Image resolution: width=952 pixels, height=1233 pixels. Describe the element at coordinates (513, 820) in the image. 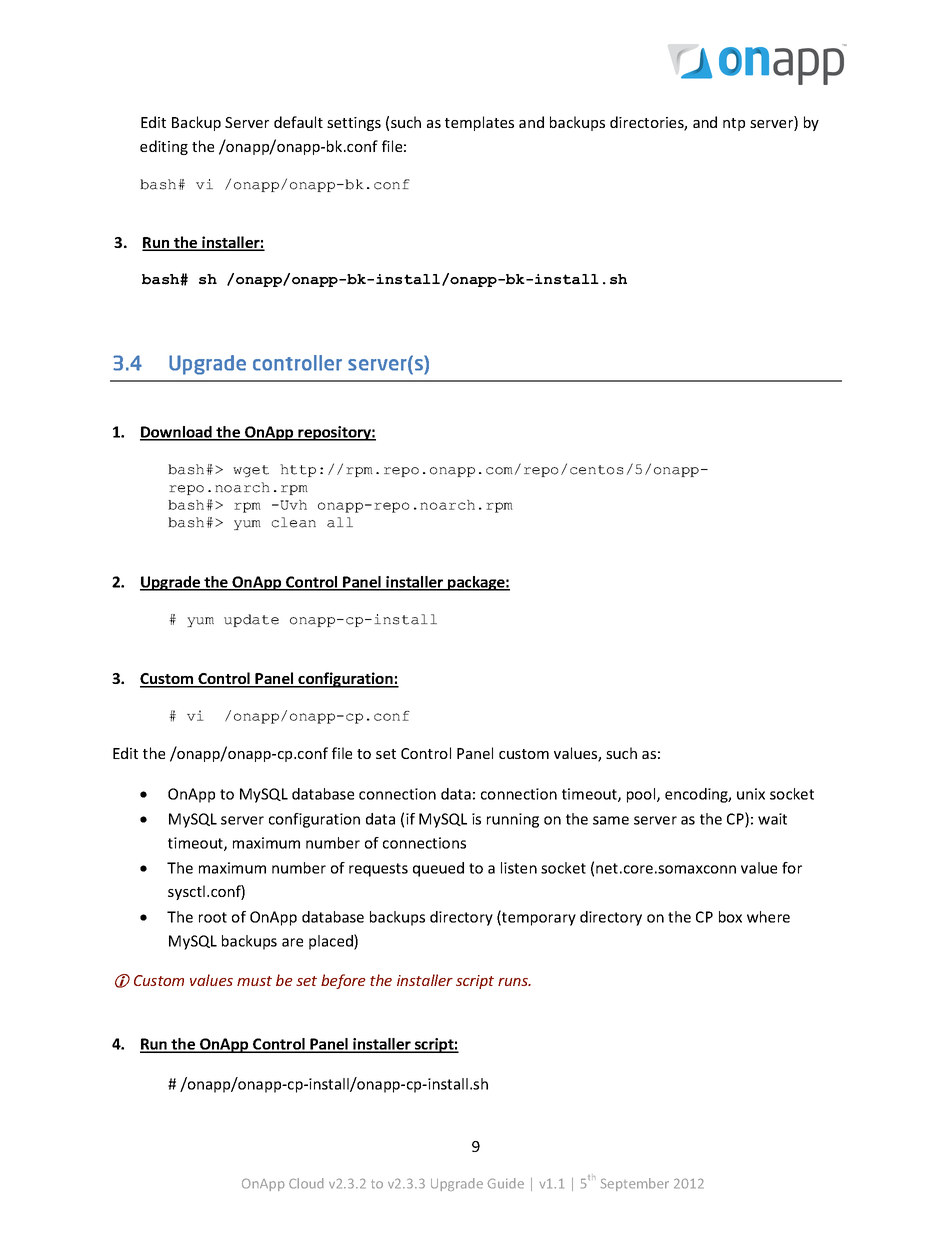

I see `running` at that location.
